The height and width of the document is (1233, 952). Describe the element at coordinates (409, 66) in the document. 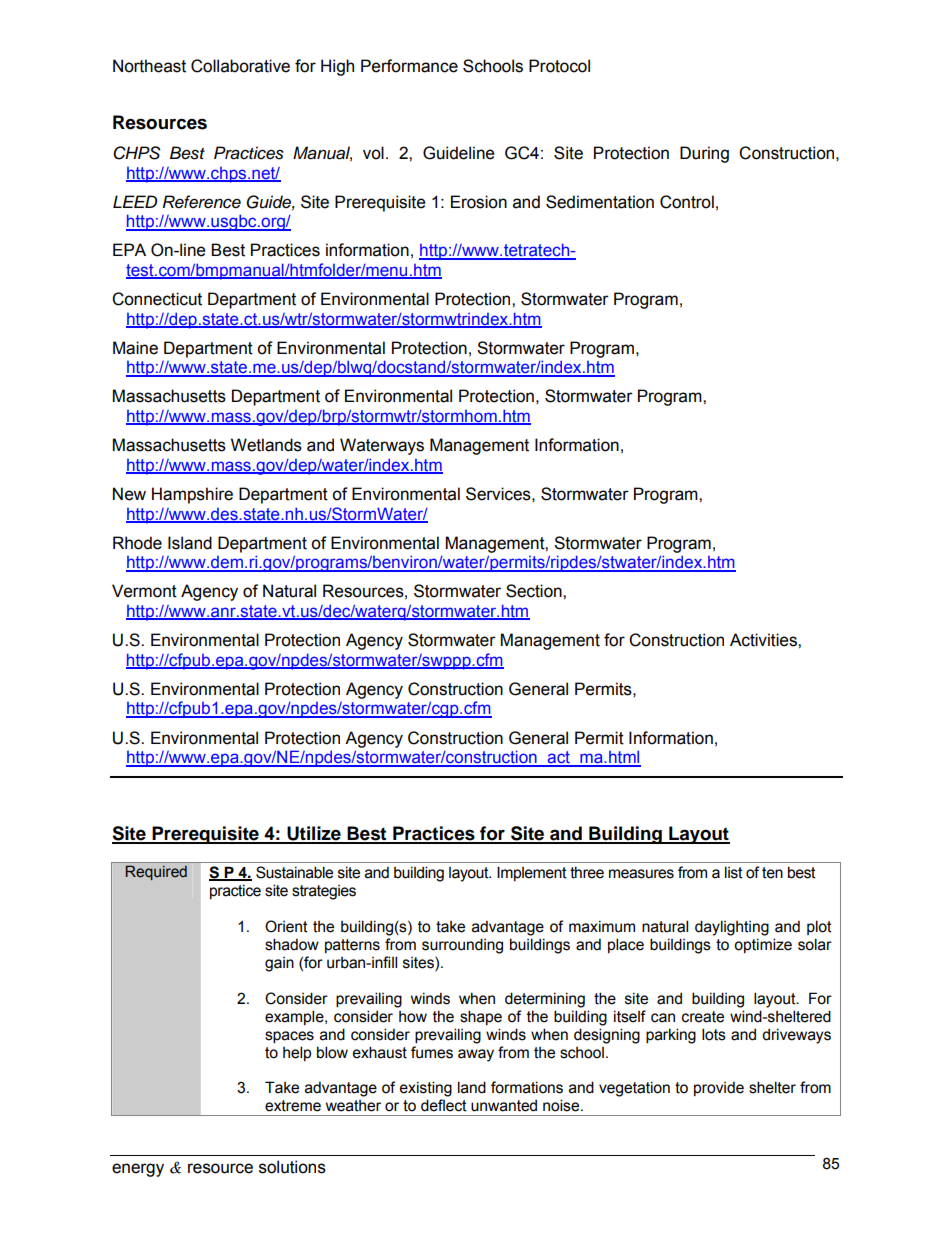

I see `Performance` at that location.
